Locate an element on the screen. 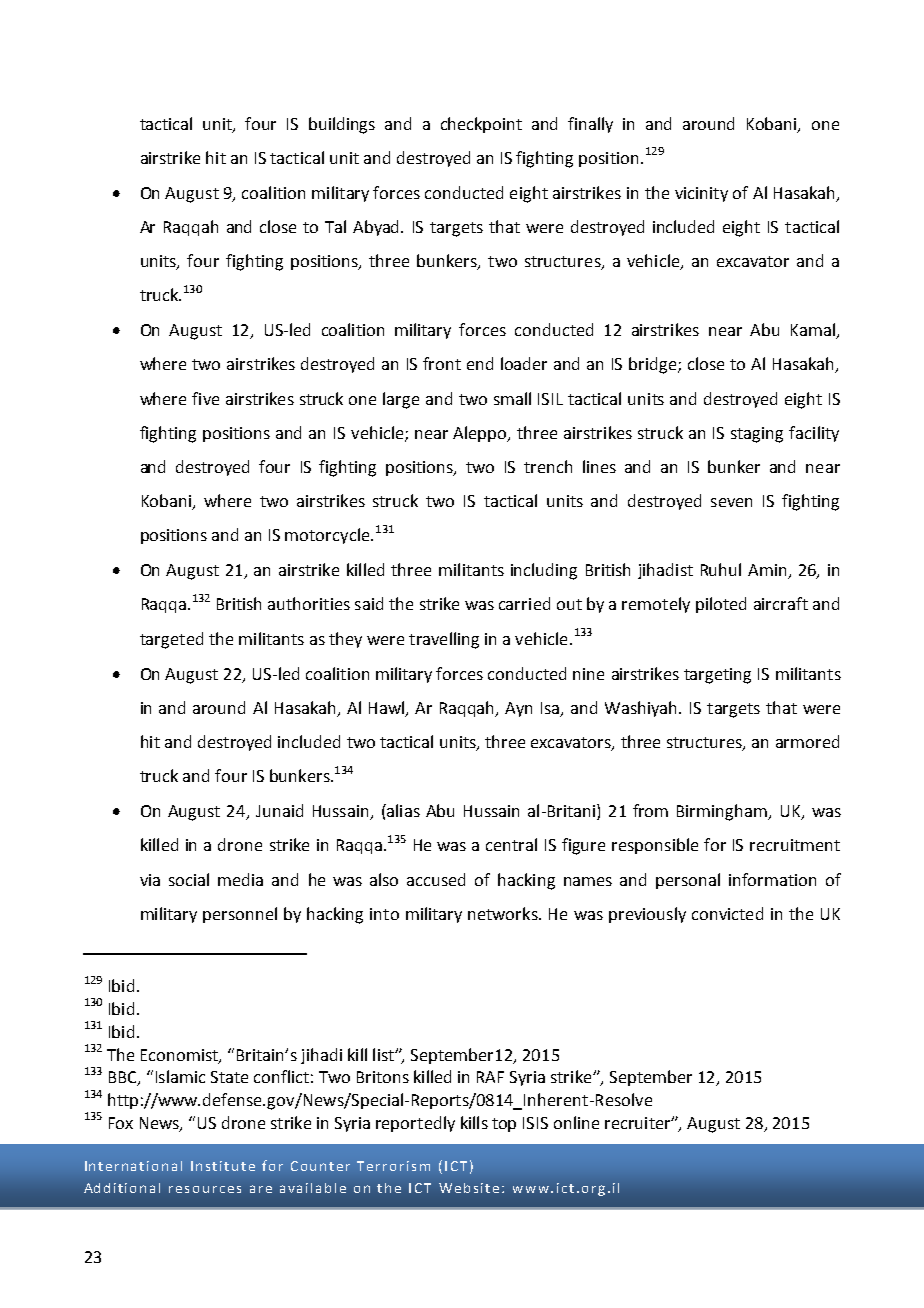  vicinity is located at coordinates (701, 194).
